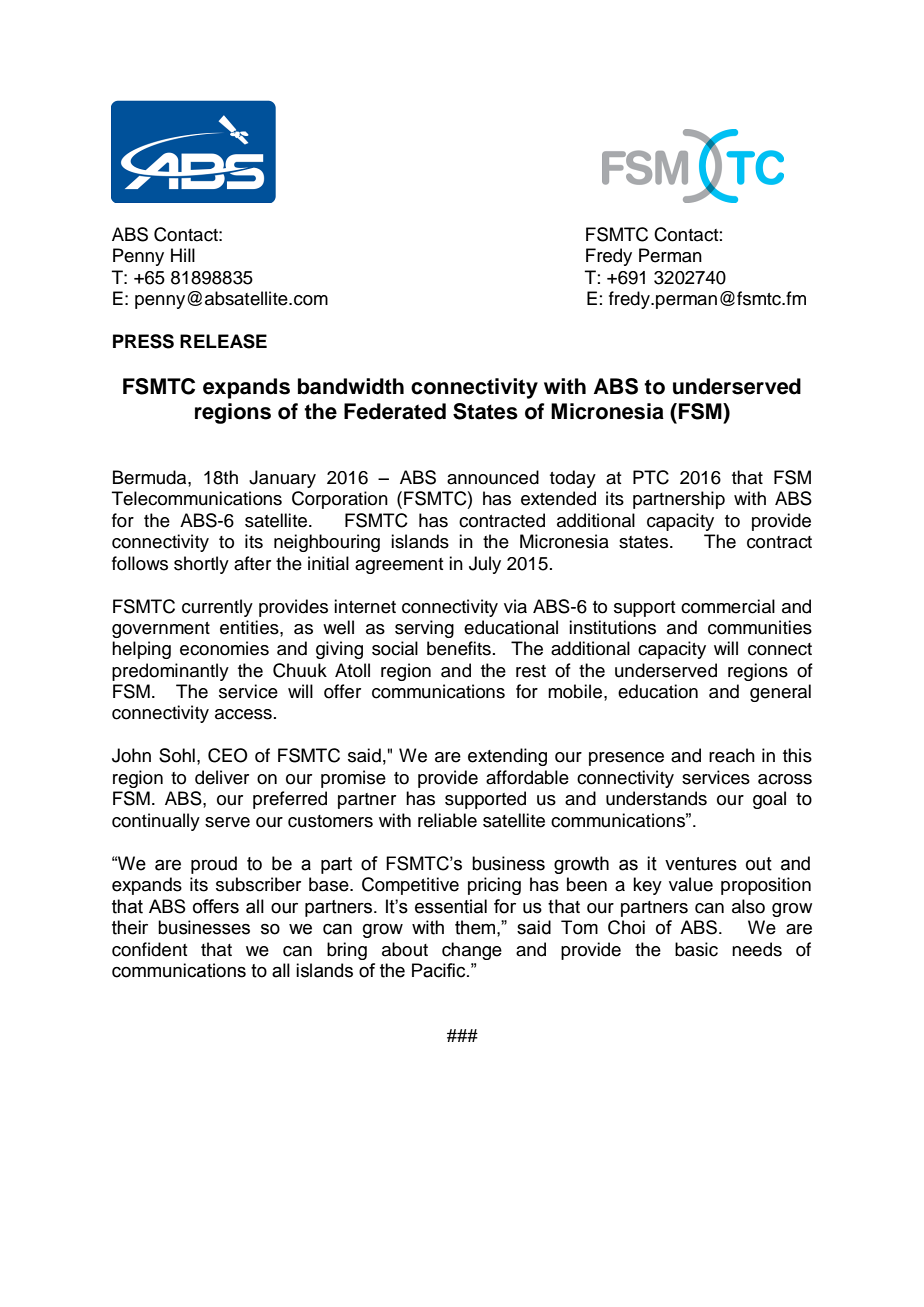 Image resolution: width=924 pixels, height=1307 pixels. What do you see at coordinates (351, 386) in the document?
I see `bandwidth` at bounding box center [351, 386].
